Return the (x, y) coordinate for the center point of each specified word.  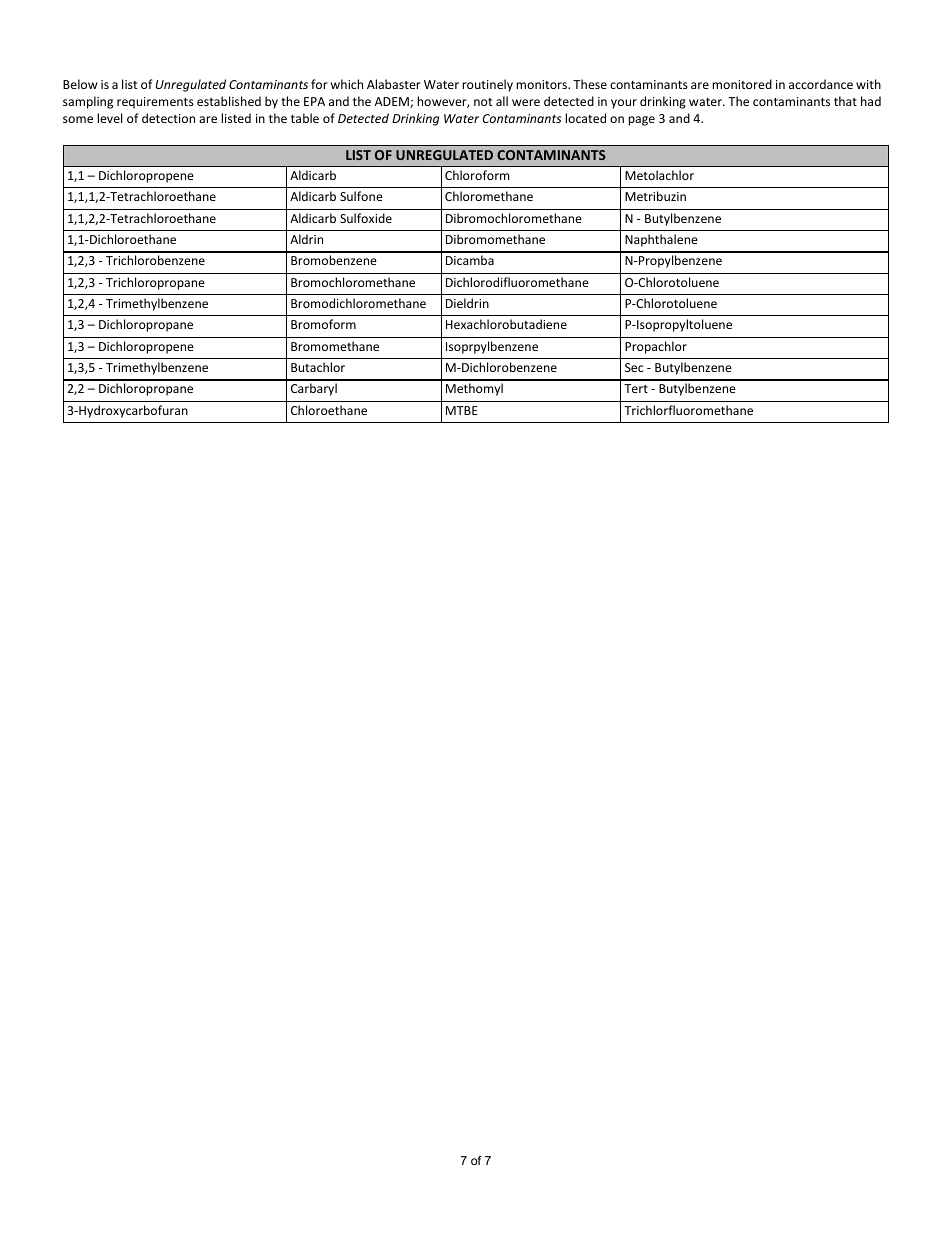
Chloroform (477, 175)
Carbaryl (314, 389)
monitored (742, 84)
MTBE (462, 410)
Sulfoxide (366, 218)
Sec (634, 367)
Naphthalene (661, 240)
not (483, 102)
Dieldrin (467, 303)
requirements (155, 103)
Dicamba (470, 260)
